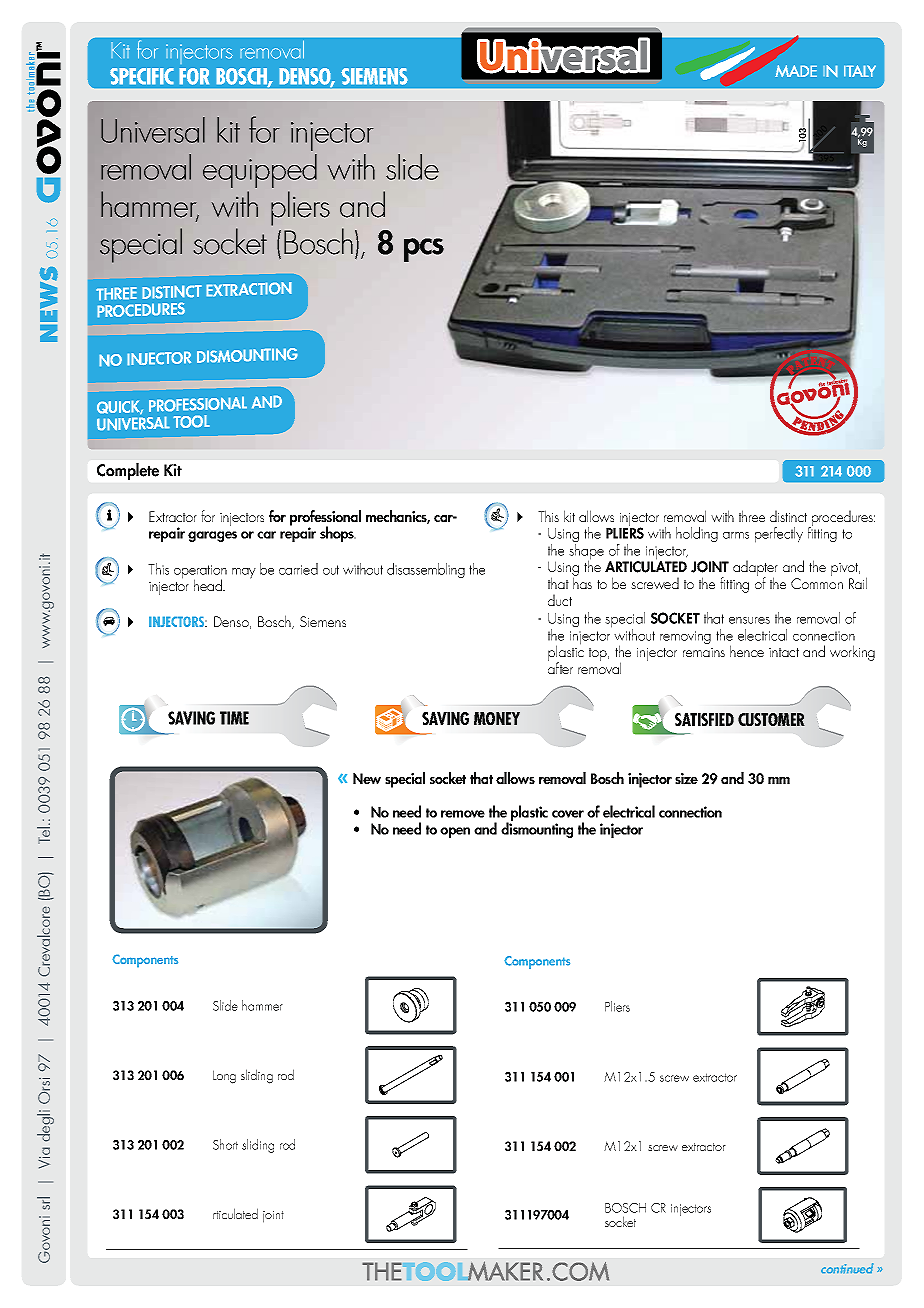  Describe the element at coordinates (234, 718) in the screenshot. I see `TIME` at that location.
